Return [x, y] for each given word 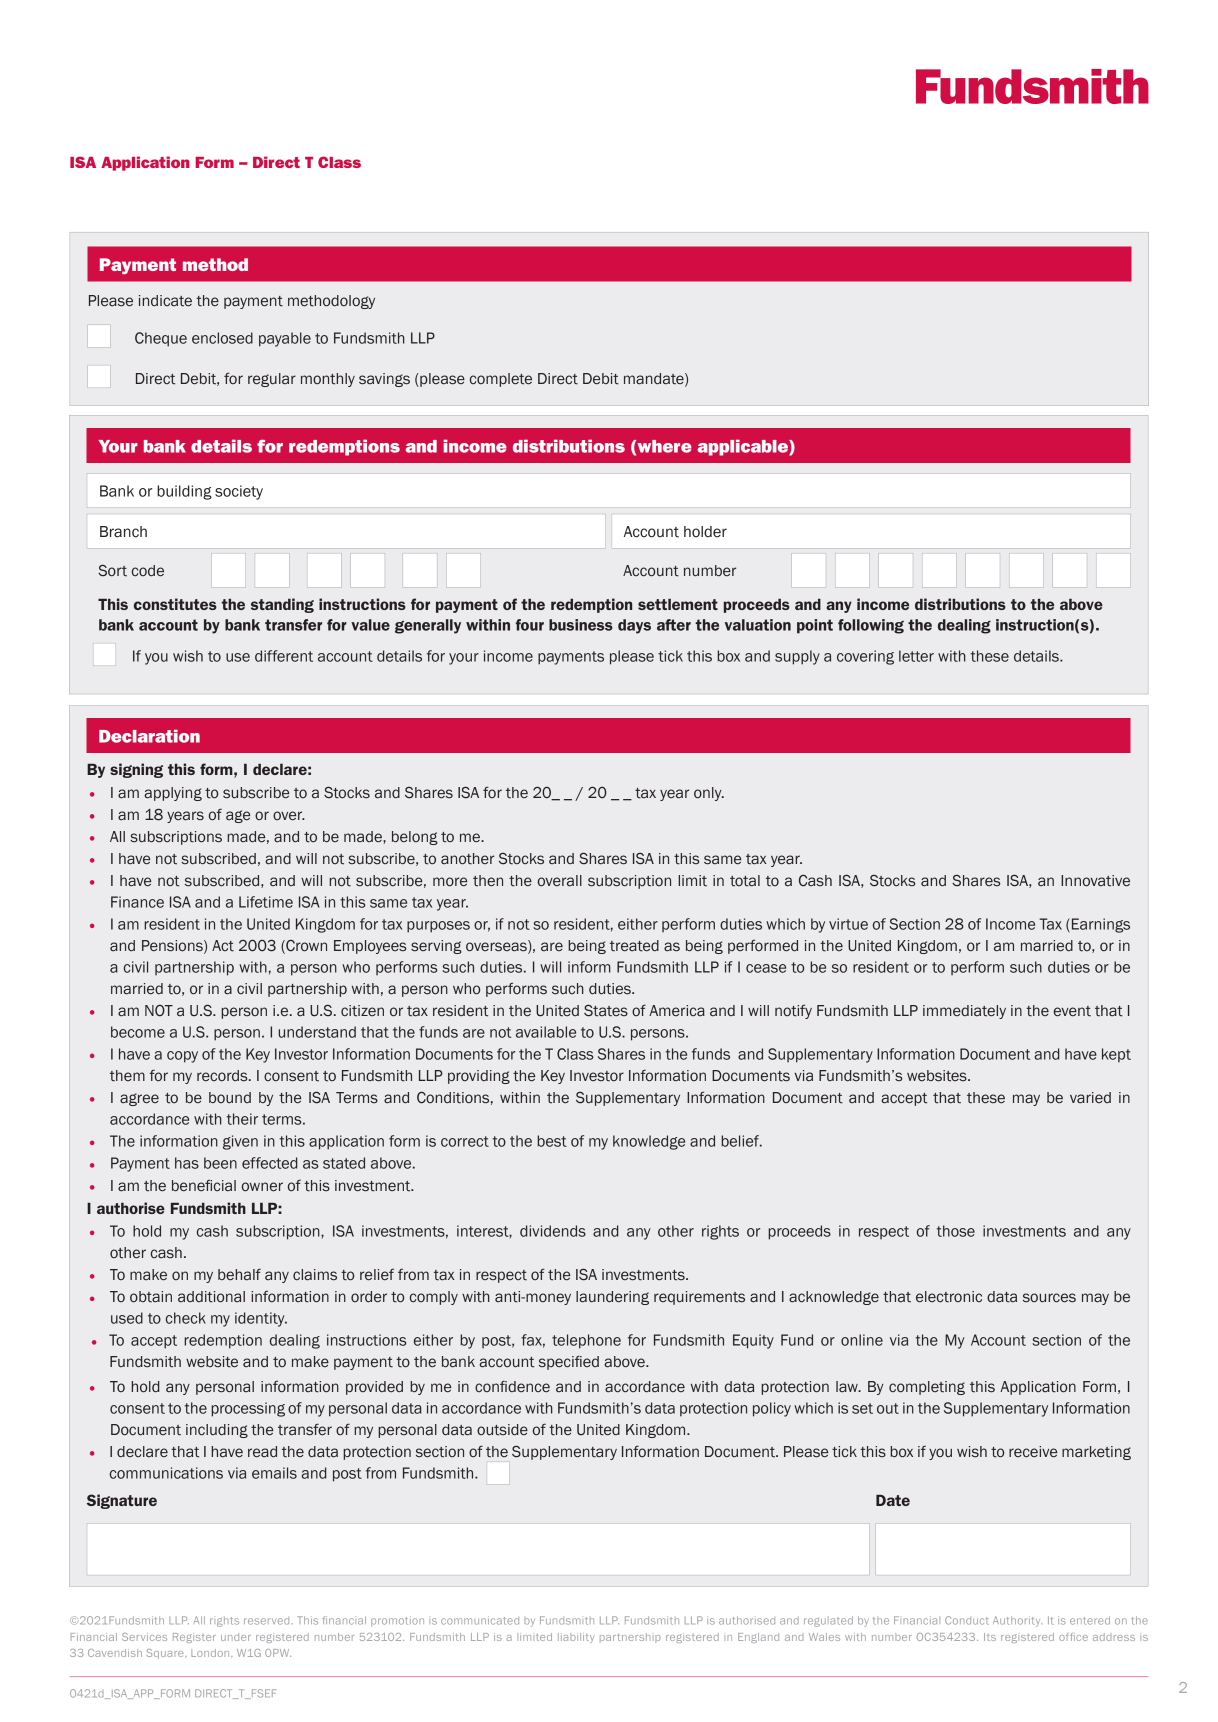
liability [576, 1638]
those [955, 1231]
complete [501, 380]
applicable [744, 447]
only [709, 794]
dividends [553, 1231]
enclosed [222, 338]
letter [916, 656]
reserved [266, 1621]
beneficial [204, 1186]
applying [173, 794]
